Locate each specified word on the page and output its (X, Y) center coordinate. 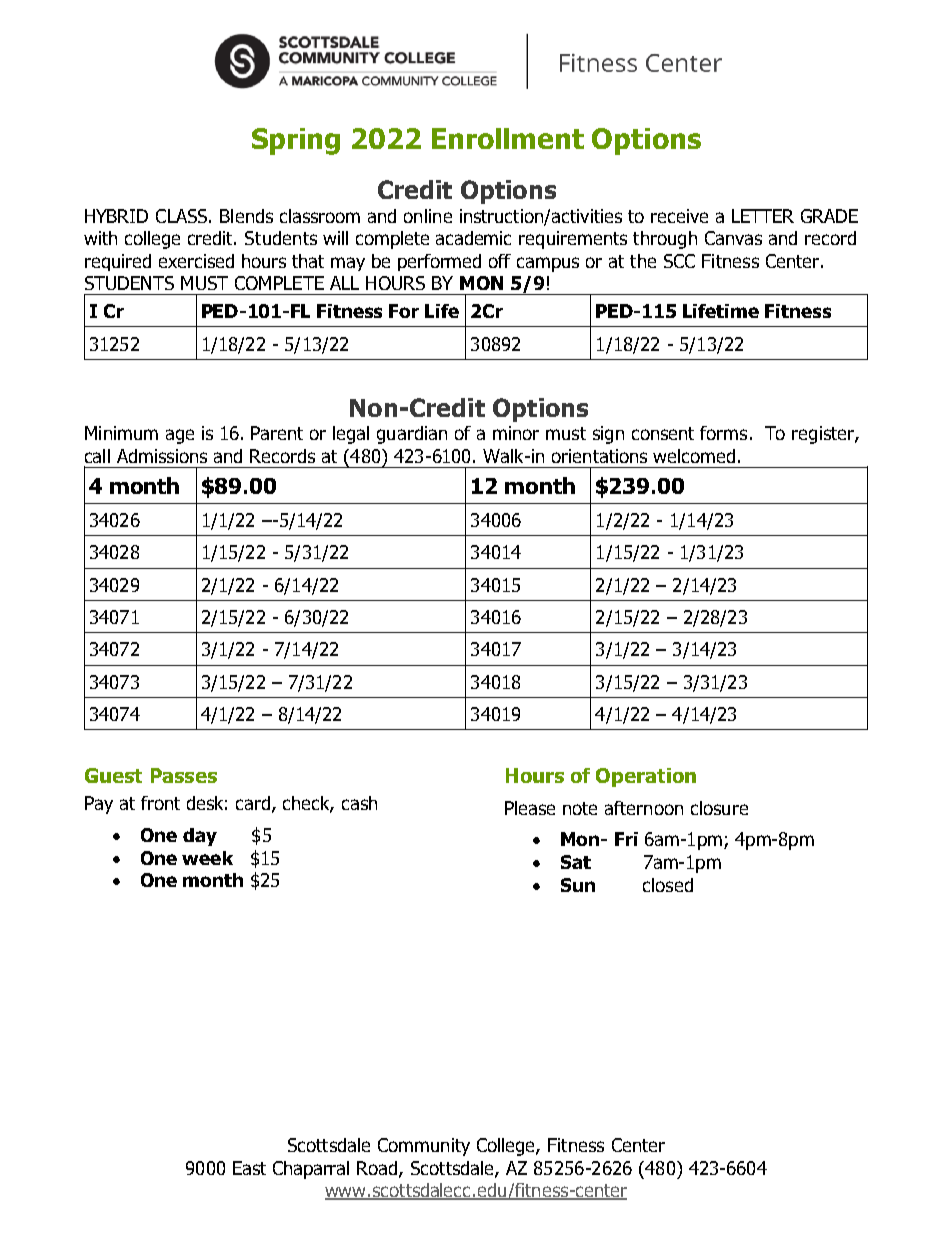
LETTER (763, 216)
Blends (246, 216)
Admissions (162, 456)
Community (424, 1147)
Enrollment (508, 138)
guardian (412, 435)
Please (530, 808)
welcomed (694, 456)
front (160, 803)
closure (719, 808)
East (249, 1168)
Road (378, 1169)
